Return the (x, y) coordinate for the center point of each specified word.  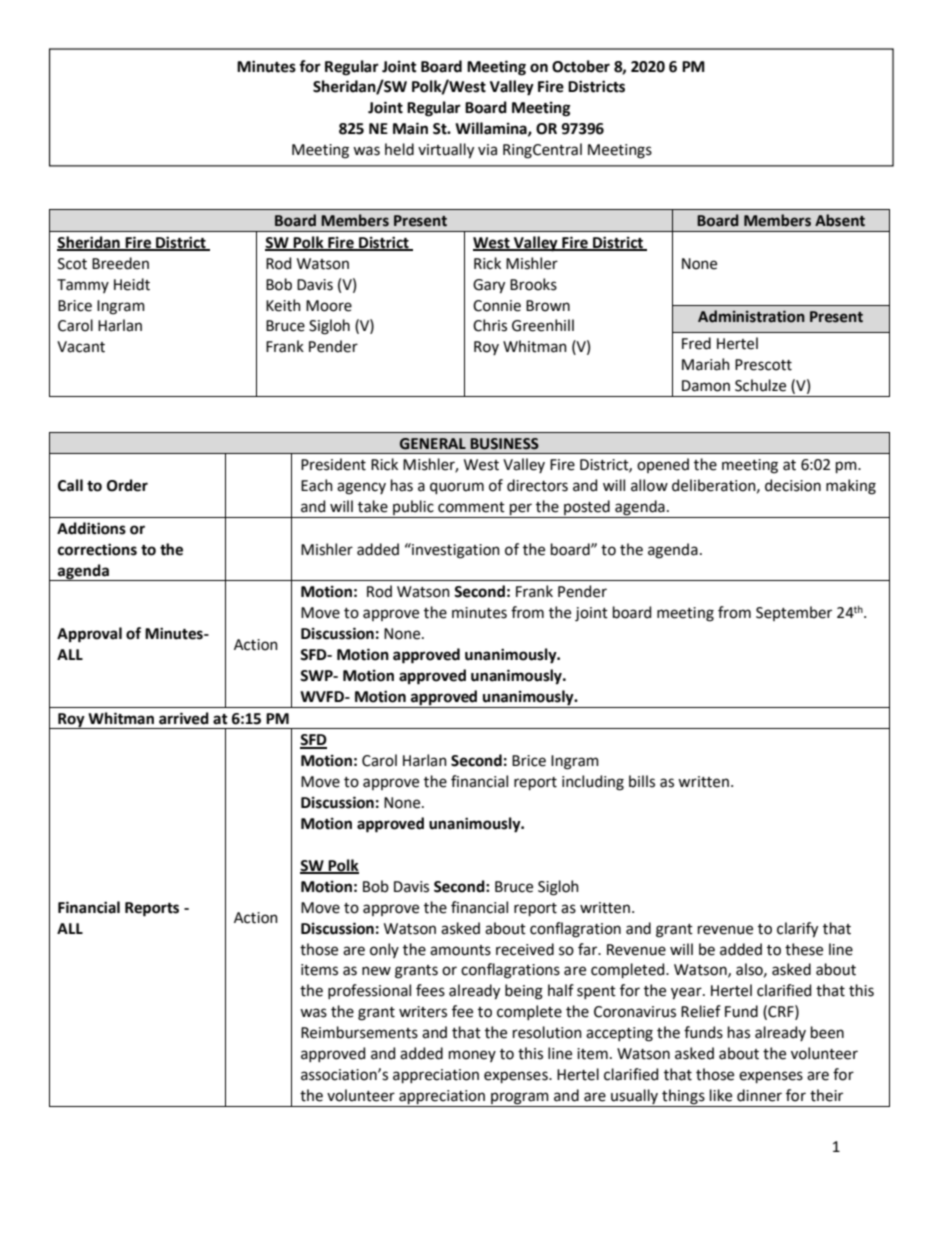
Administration (751, 316)
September (794, 613)
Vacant (81, 347)
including (593, 783)
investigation (455, 551)
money (472, 1056)
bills (642, 781)
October (581, 66)
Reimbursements (359, 1032)
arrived (184, 718)
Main (410, 128)
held (399, 149)
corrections (97, 549)
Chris (490, 325)
